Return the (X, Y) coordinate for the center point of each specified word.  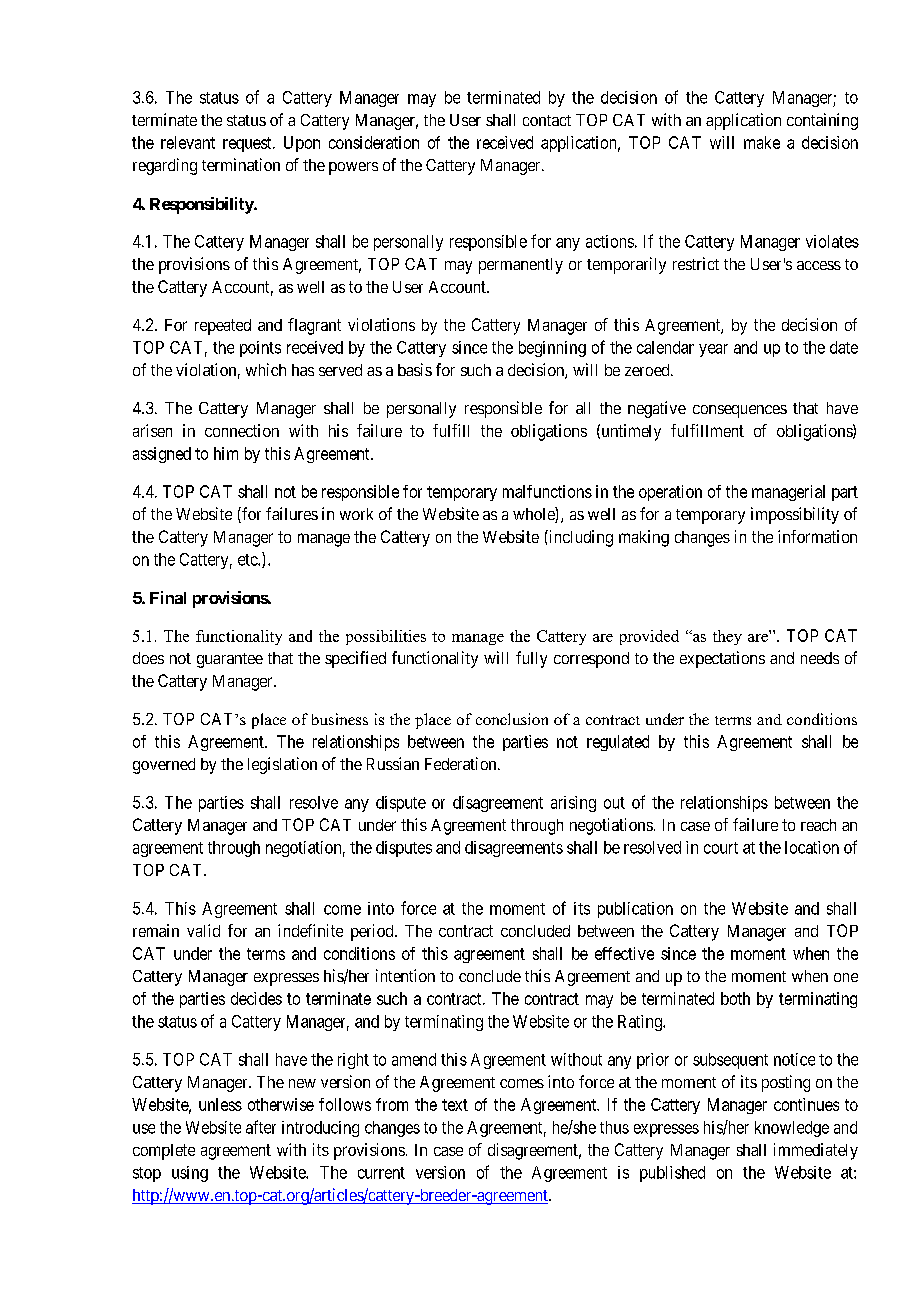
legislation (282, 765)
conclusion (512, 719)
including (580, 538)
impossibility (795, 515)
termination (241, 164)
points (260, 349)
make (762, 142)
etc (248, 560)
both (735, 998)
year (713, 350)
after (261, 1127)
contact (547, 120)
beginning (552, 349)
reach (818, 825)
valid (203, 930)
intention (405, 975)
